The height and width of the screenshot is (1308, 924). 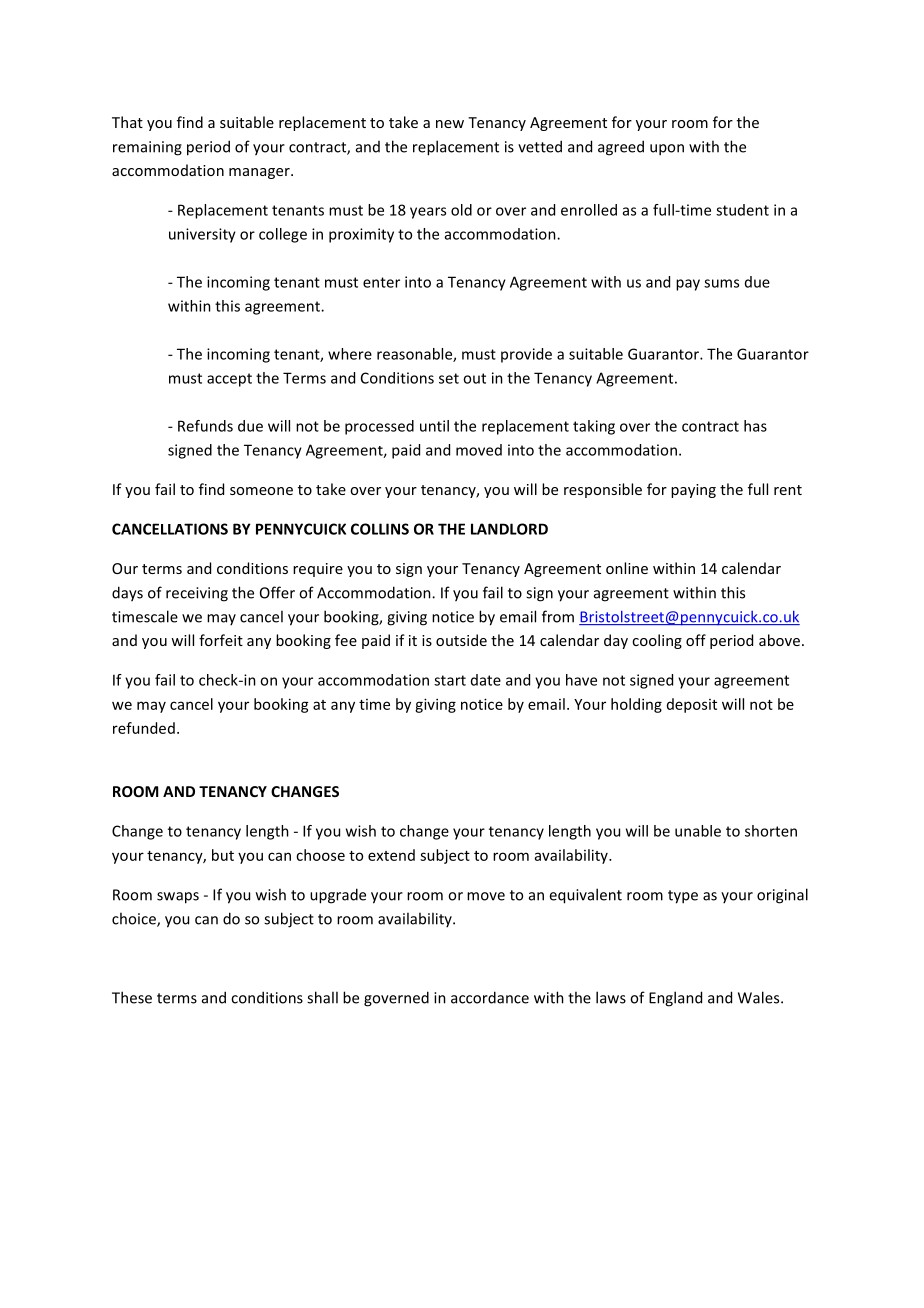 What do you see at coordinates (667, 150) in the screenshot?
I see `upon` at bounding box center [667, 150].
